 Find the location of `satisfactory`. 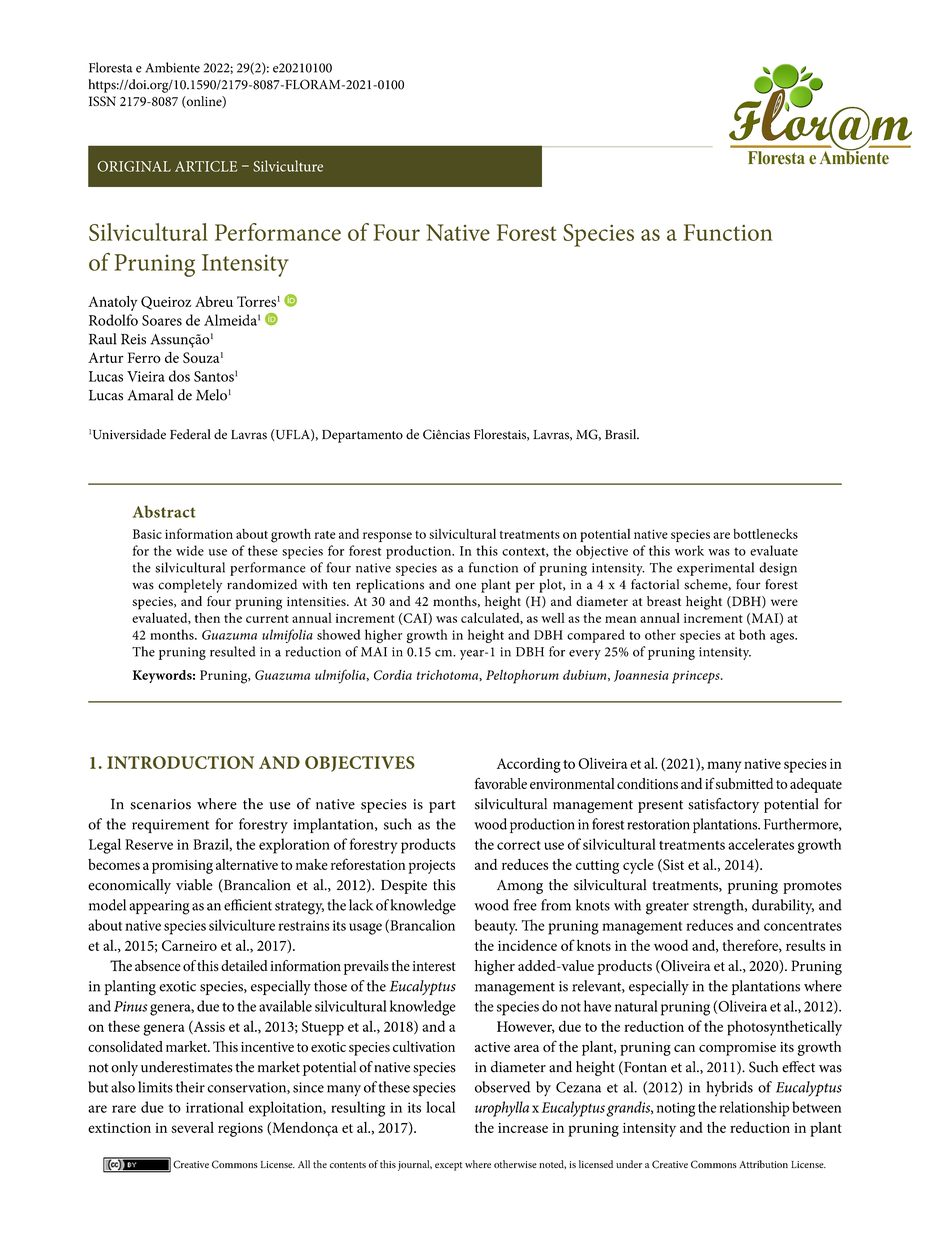

satisfactory is located at coordinates (723, 805).
